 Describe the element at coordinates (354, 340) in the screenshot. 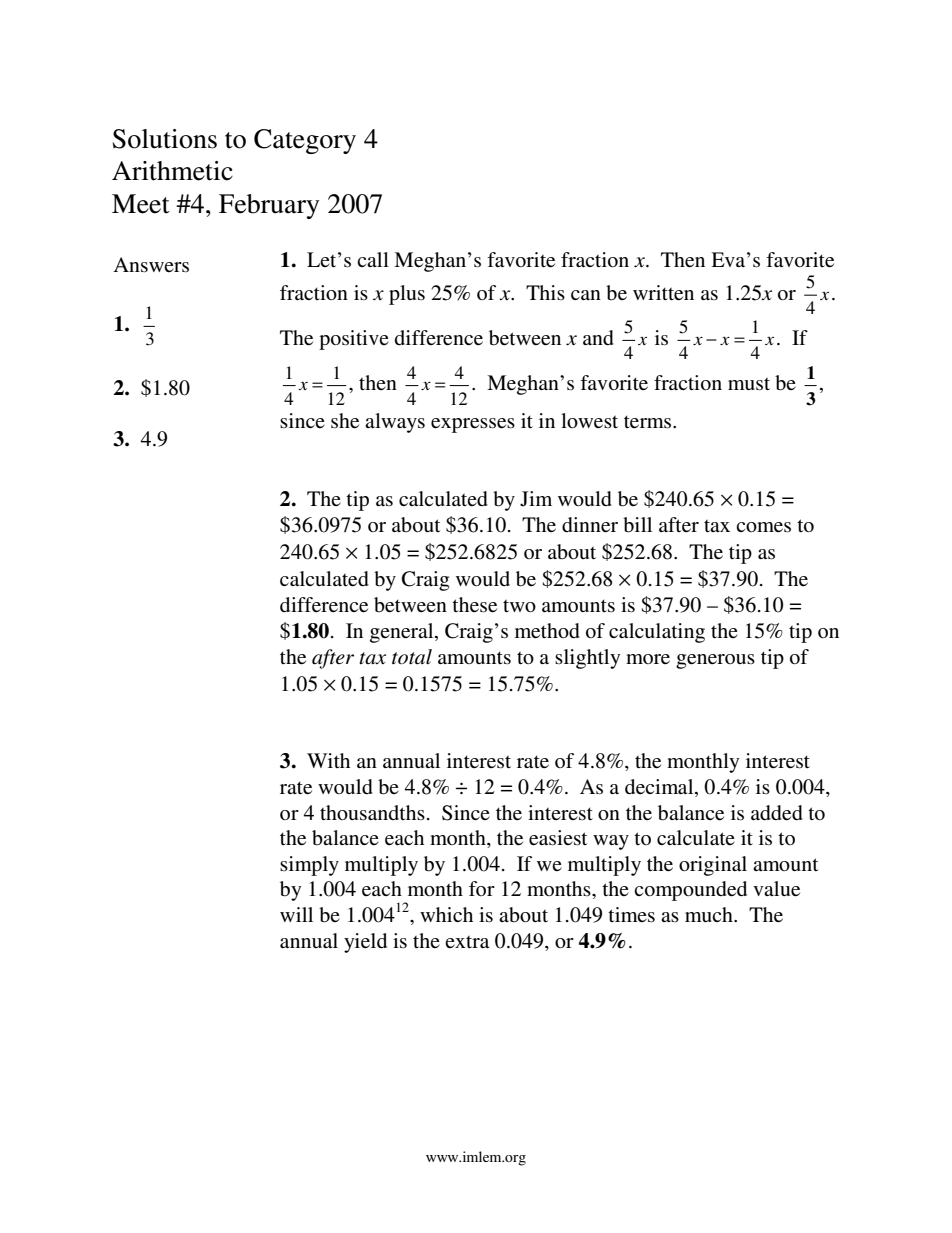

I see `positive` at that location.
